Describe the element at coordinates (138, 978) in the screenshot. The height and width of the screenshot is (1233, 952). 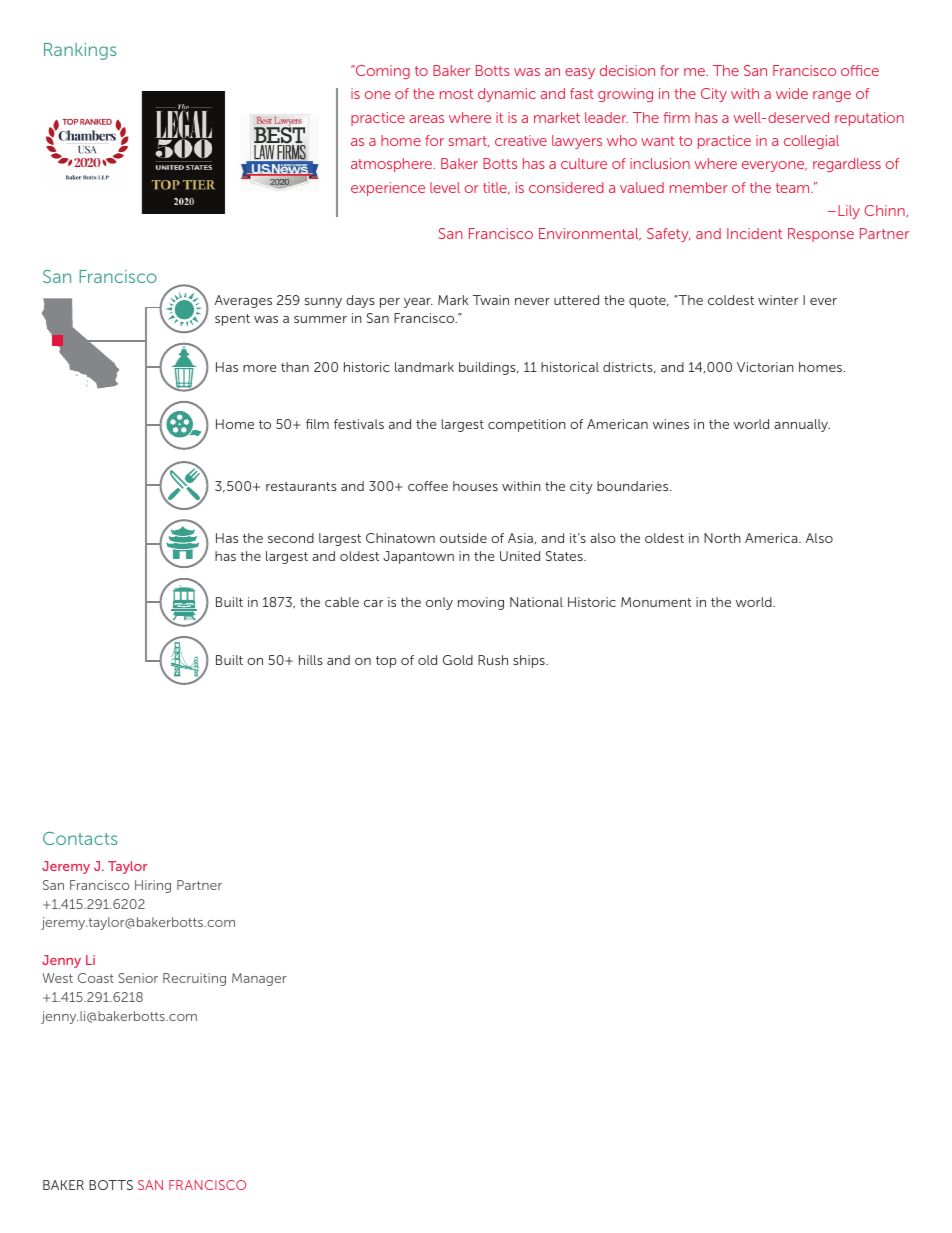
I see `Senior` at that location.
